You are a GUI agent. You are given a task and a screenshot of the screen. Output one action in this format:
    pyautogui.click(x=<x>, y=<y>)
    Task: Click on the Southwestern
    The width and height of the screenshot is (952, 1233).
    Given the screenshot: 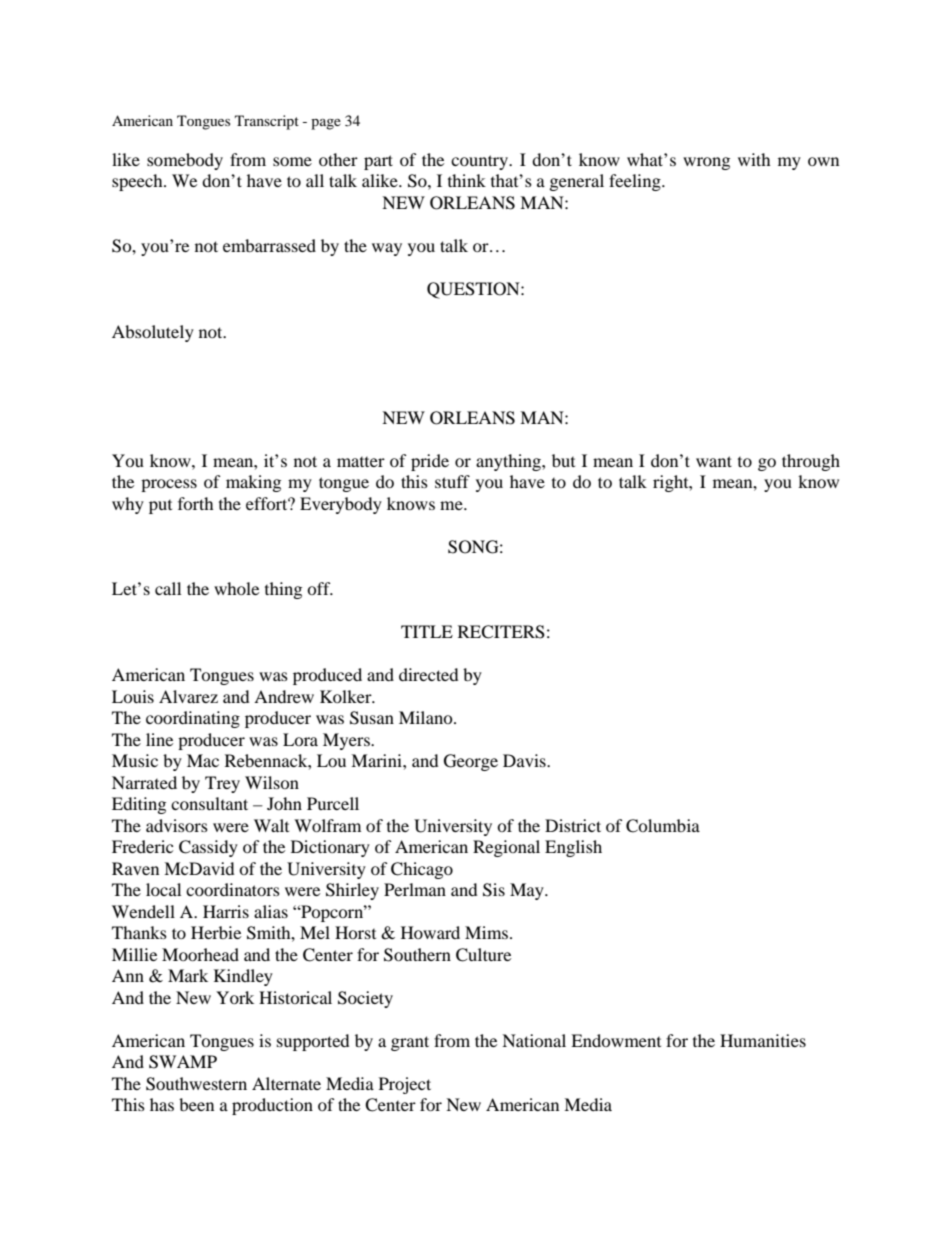 What is the action you would take?
    pyautogui.click(x=196, y=1084)
